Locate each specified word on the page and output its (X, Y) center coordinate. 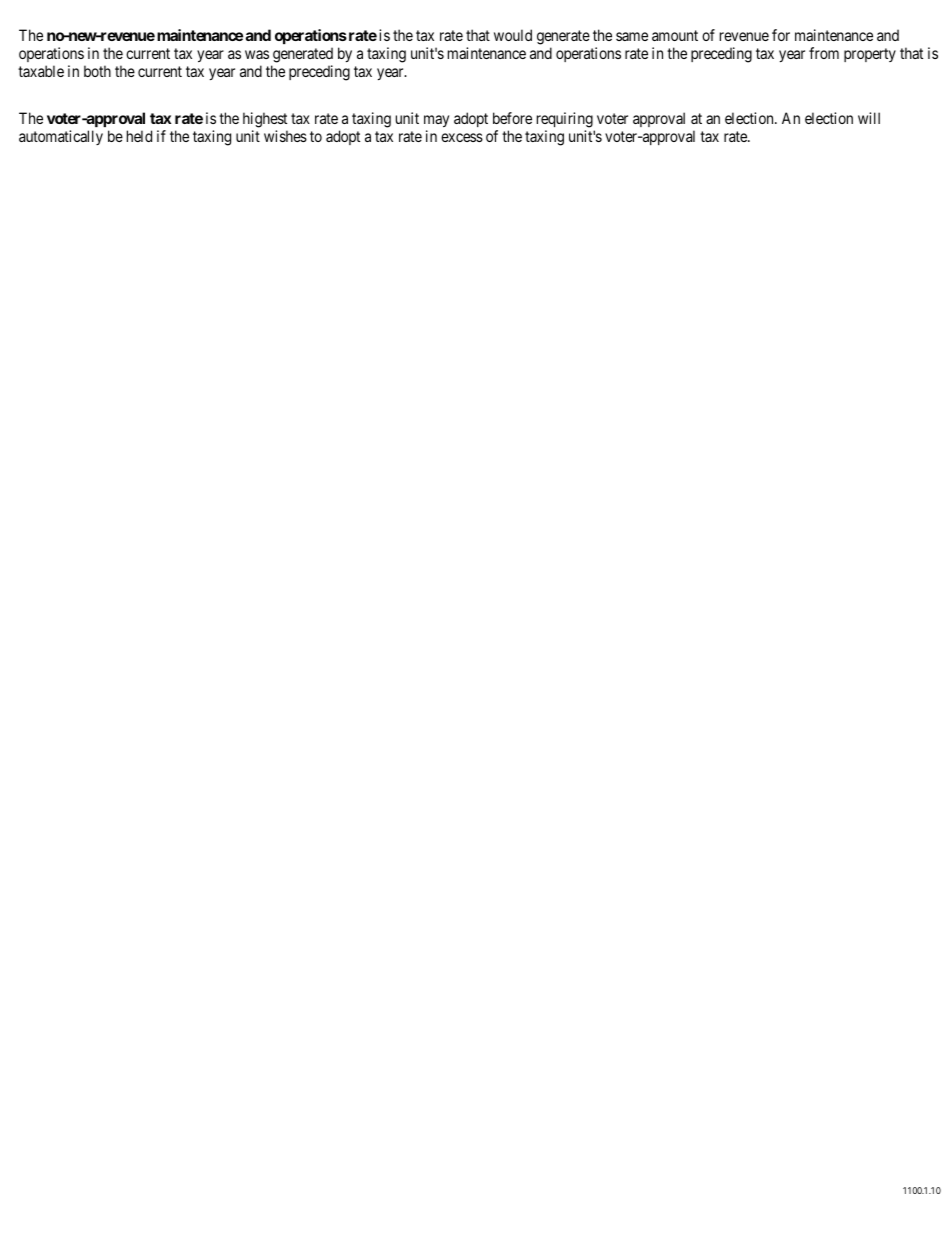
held (139, 136)
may (436, 123)
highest (265, 121)
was (257, 54)
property (870, 55)
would (513, 35)
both (97, 71)
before (512, 118)
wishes (285, 136)
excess (462, 137)
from (824, 53)
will (869, 118)
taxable (41, 71)
